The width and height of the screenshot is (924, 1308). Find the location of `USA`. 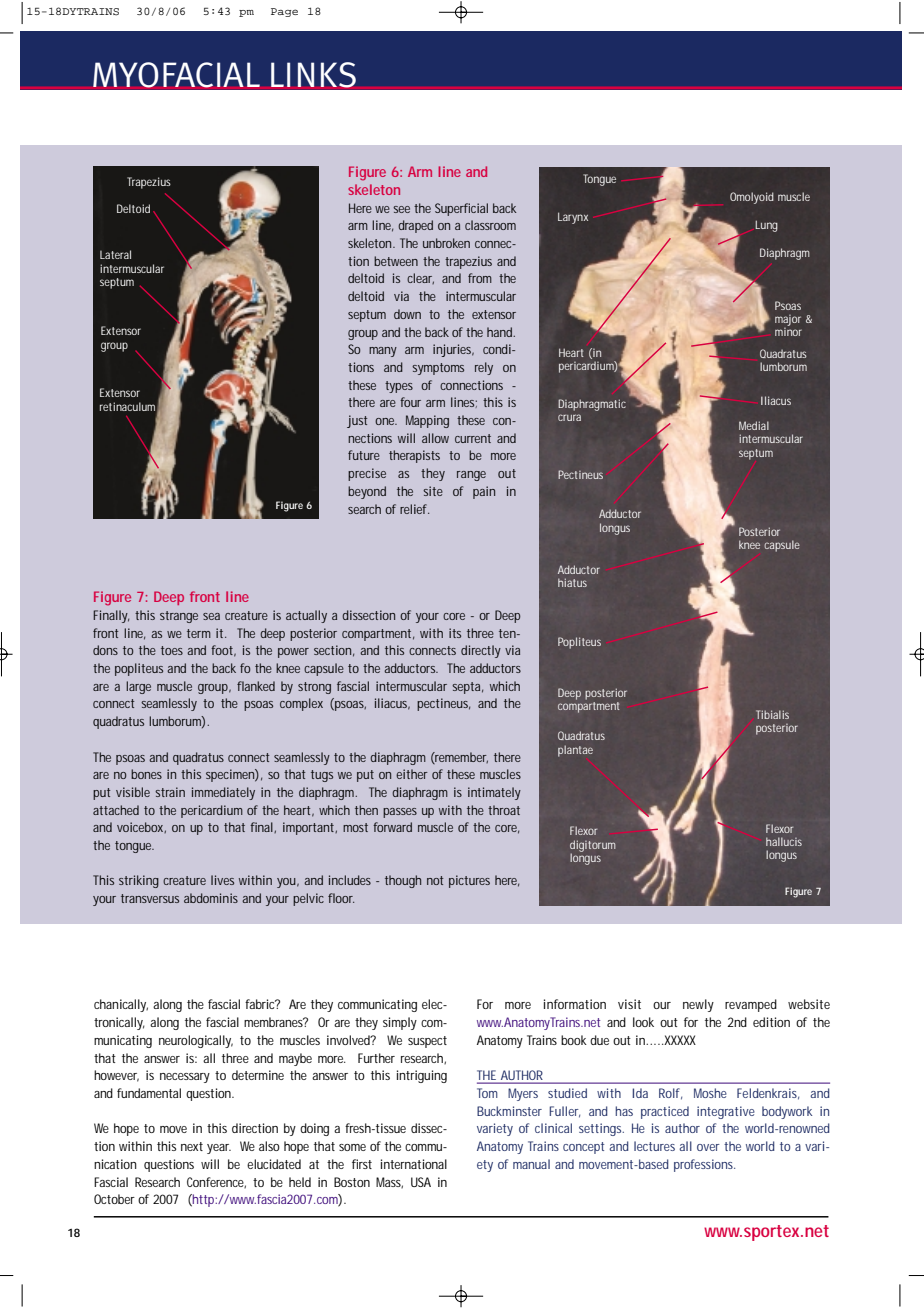

USA is located at coordinates (421, 1182).
